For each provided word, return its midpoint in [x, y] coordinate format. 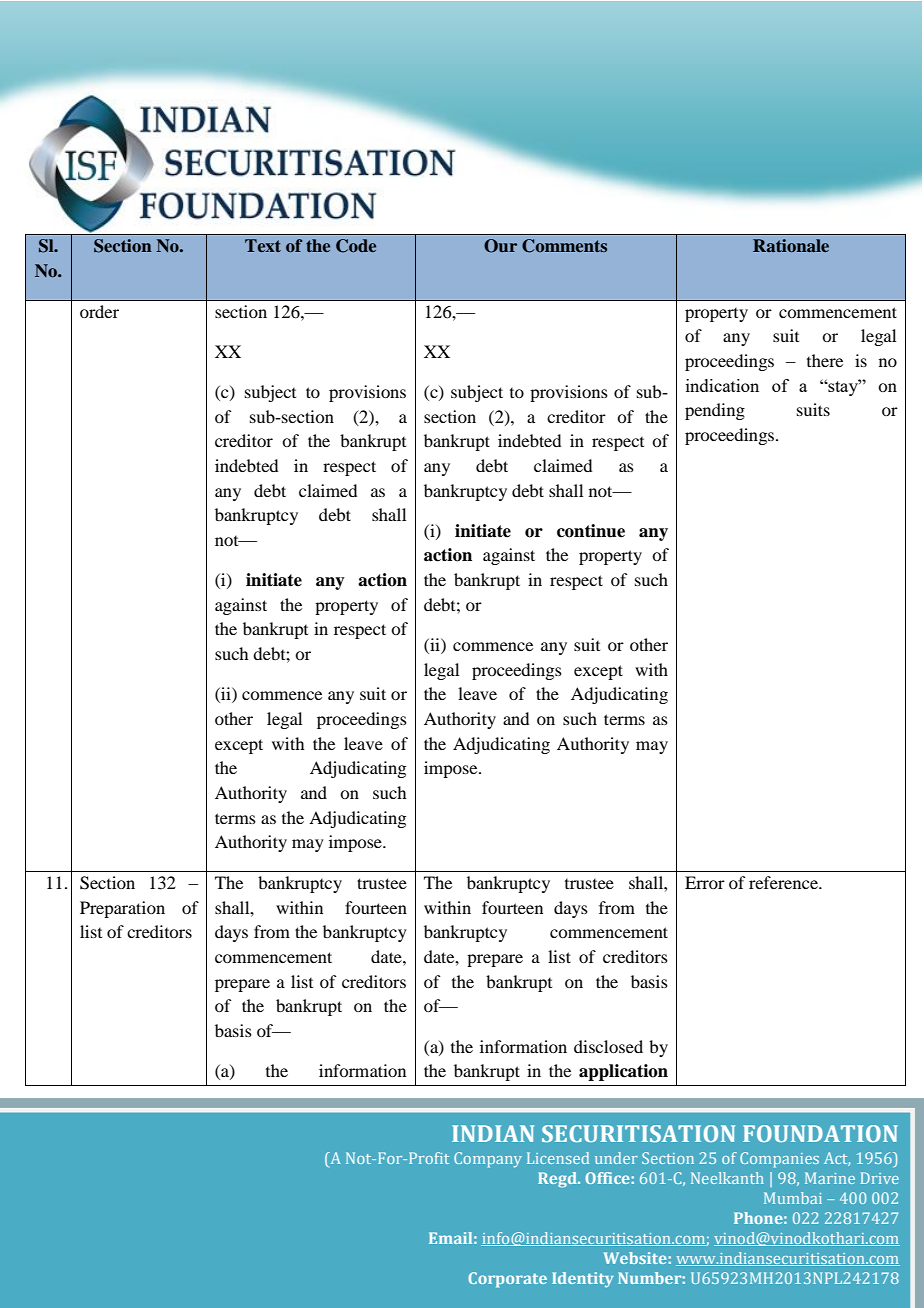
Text [263, 245]
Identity [583, 1279]
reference [784, 882]
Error [705, 882]
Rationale [791, 245]
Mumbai [793, 1198]
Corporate [507, 1280]
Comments [564, 246]
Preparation [122, 909]
